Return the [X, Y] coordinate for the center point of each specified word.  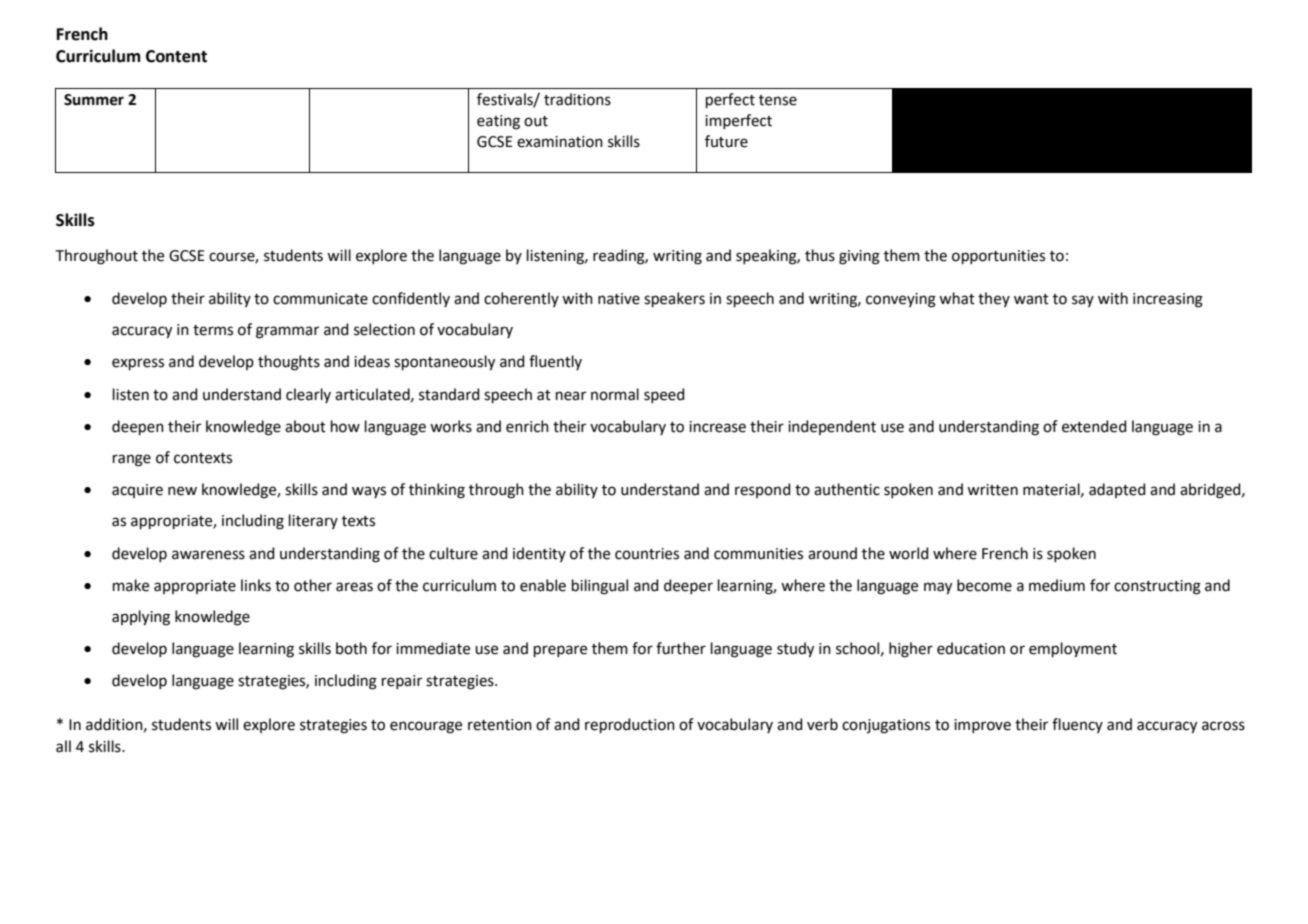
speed [664, 395]
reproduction [630, 725]
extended [1094, 426]
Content [176, 56]
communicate [320, 299]
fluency [1077, 725]
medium [1057, 585]
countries [647, 554]
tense [778, 100]
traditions [577, 99]
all [63, 746]
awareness [208, 555]
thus [820, 255]
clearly [308, 395]
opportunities [998, 257]
